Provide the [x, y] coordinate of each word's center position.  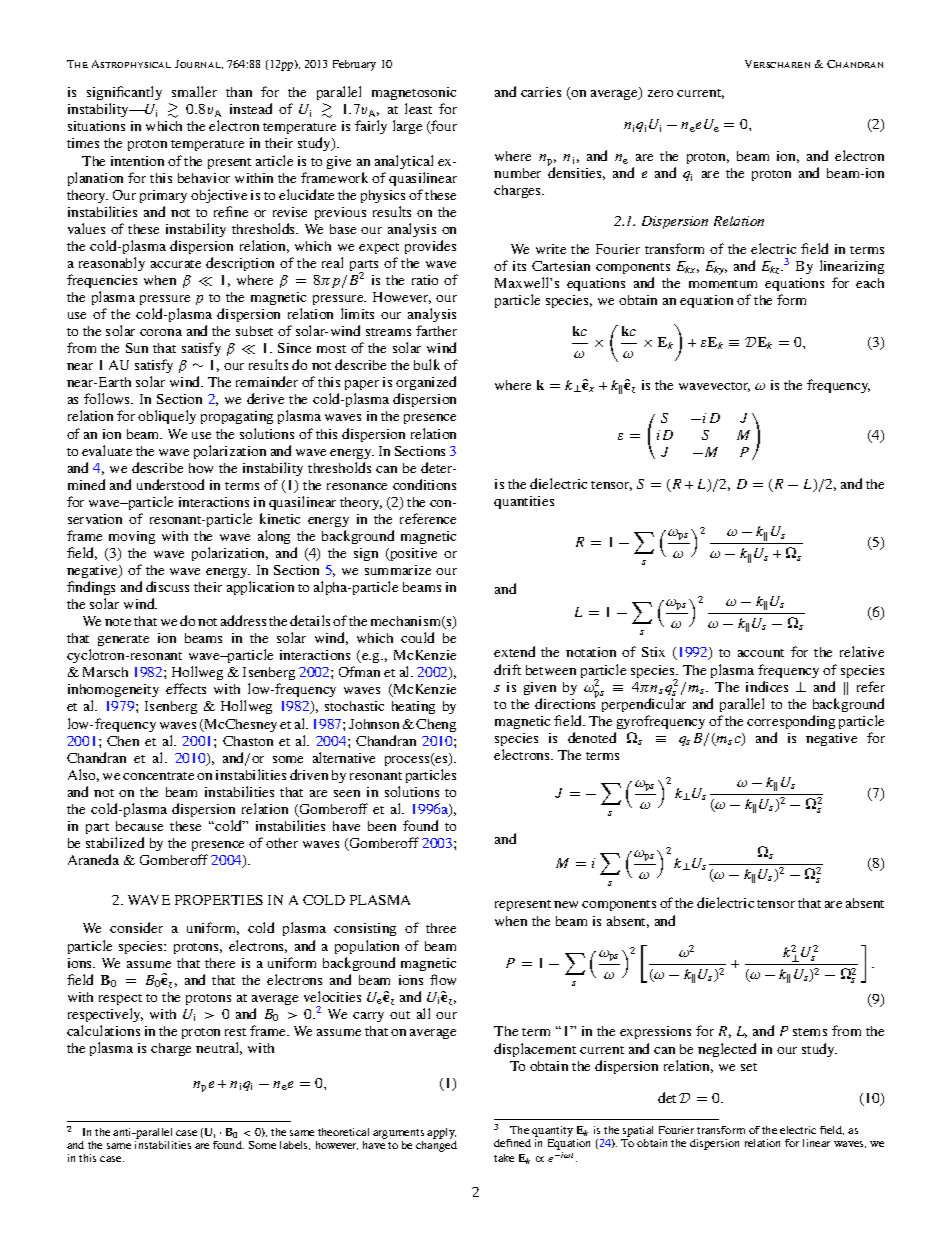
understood [170, 484]
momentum [723, 284]
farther [436, 330]
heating [413, 707]
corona [161, 332]
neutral [219, 1048]
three [441, 928]
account [761, 653]
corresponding [791, 722]
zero [660, 93]
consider [136, 927]
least [418, 108]
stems [810, 1032]
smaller [194, 91]
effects [186, 688]
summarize [398, 570]
